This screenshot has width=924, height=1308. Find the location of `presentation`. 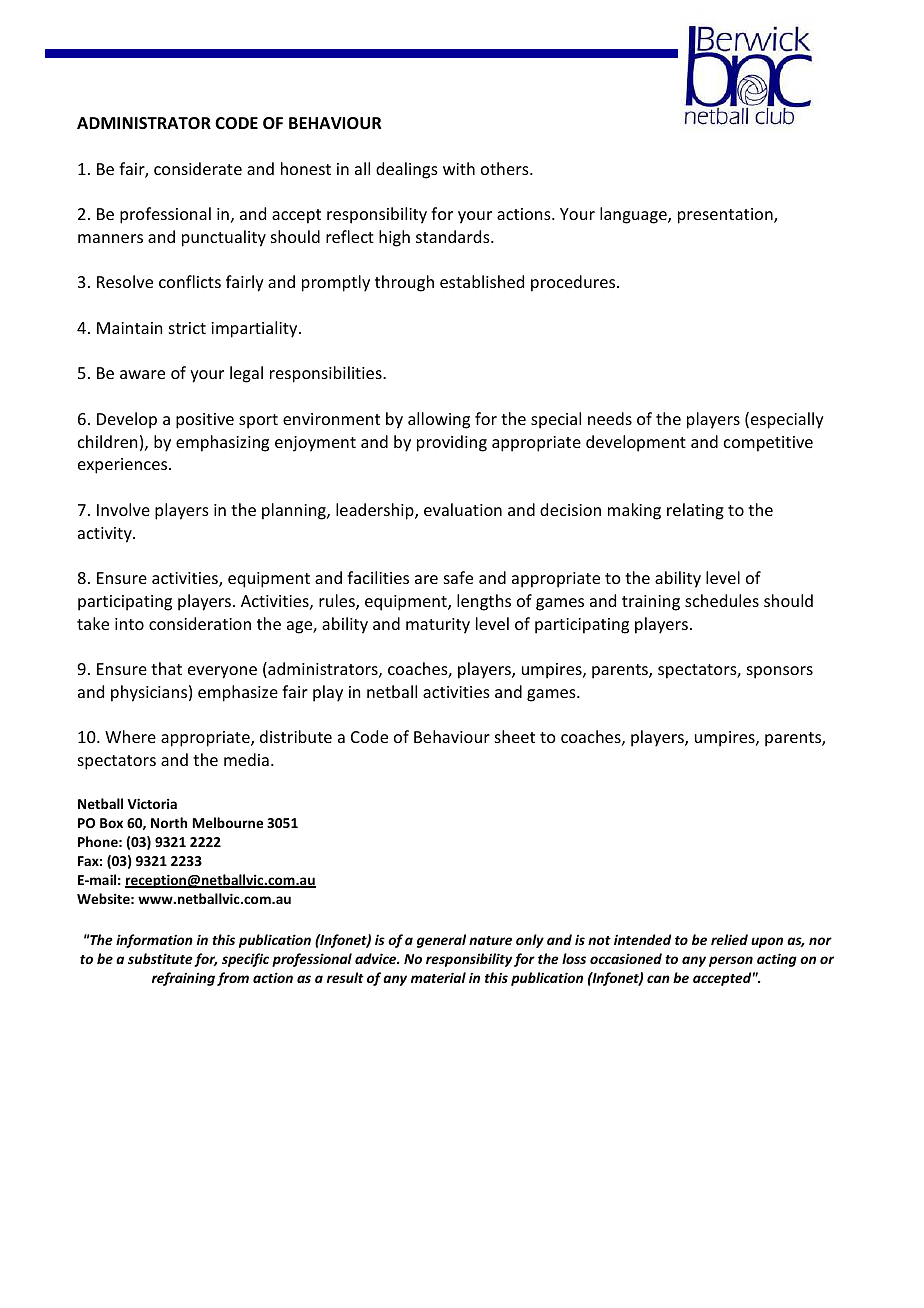

presentation is located at coordinates (726, 216).
